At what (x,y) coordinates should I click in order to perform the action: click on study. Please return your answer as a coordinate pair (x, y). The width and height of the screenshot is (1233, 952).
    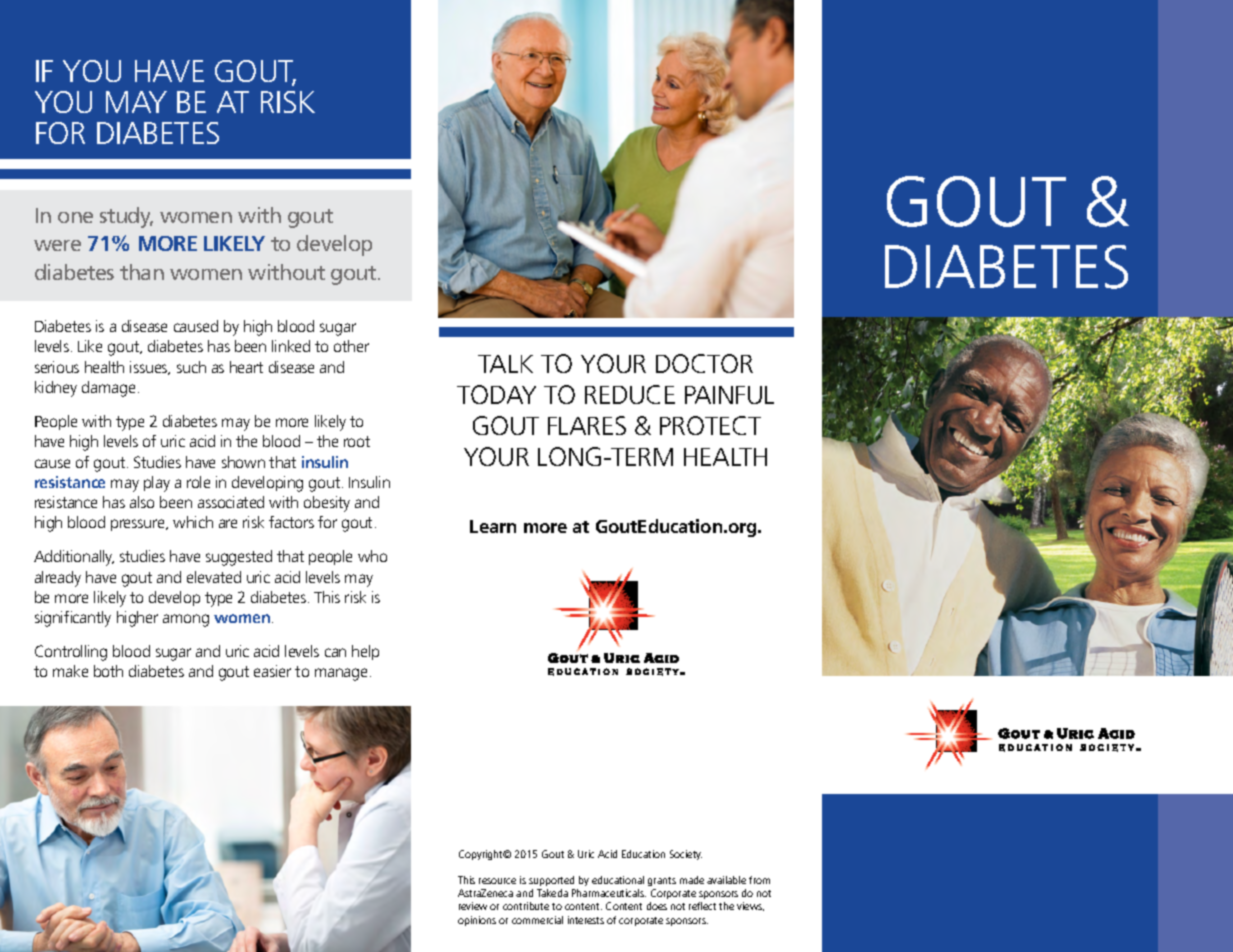
    Looking at the image, I should click on (126, 217).
